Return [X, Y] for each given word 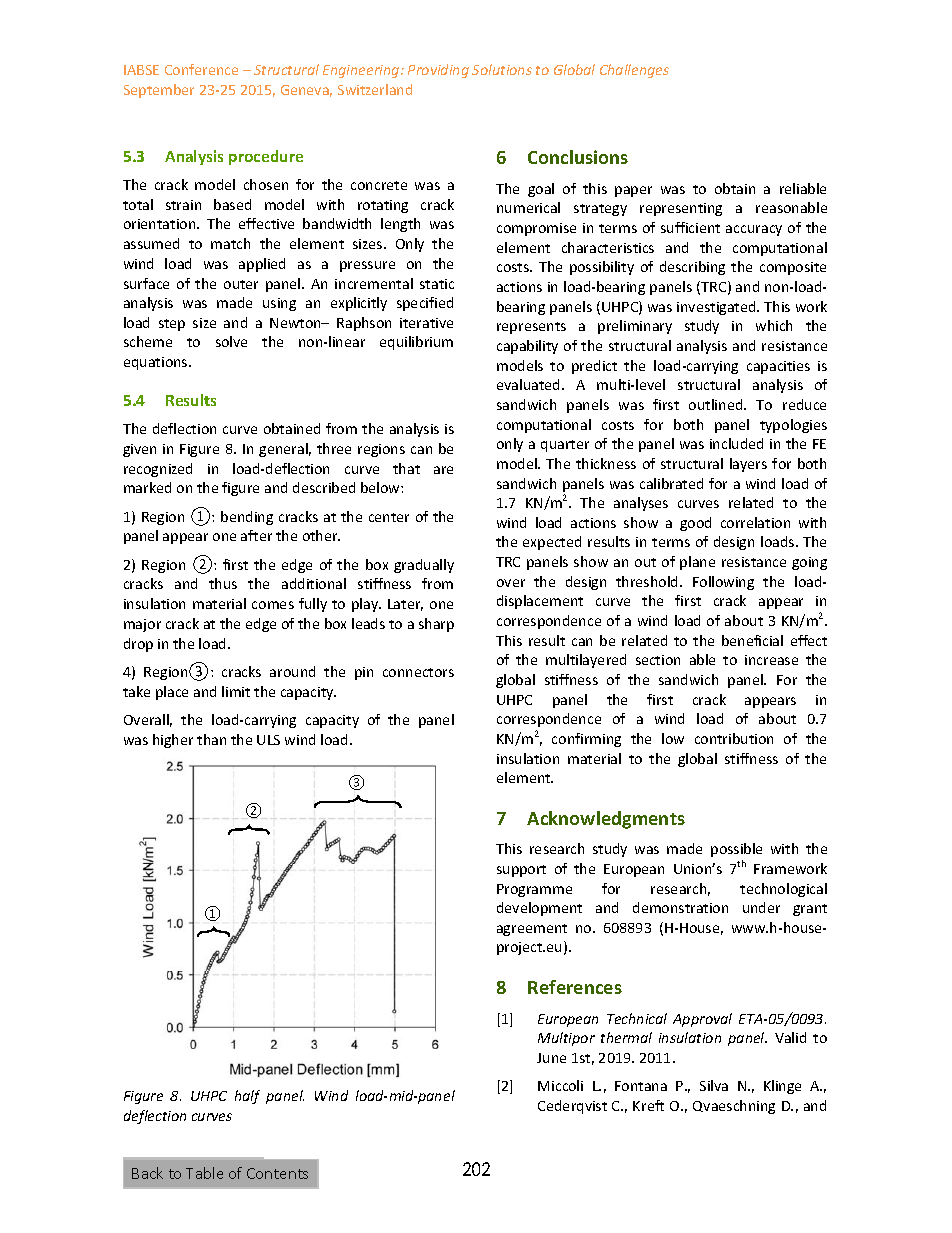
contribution [734, 738]
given [139, 450]
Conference [201, 69]
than [211, 739]
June [551, 1058]
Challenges [634, 71]
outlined [717, 404]
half [247, 1097]
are [443, 470]
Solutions [502, 69]
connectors [418, 672]
